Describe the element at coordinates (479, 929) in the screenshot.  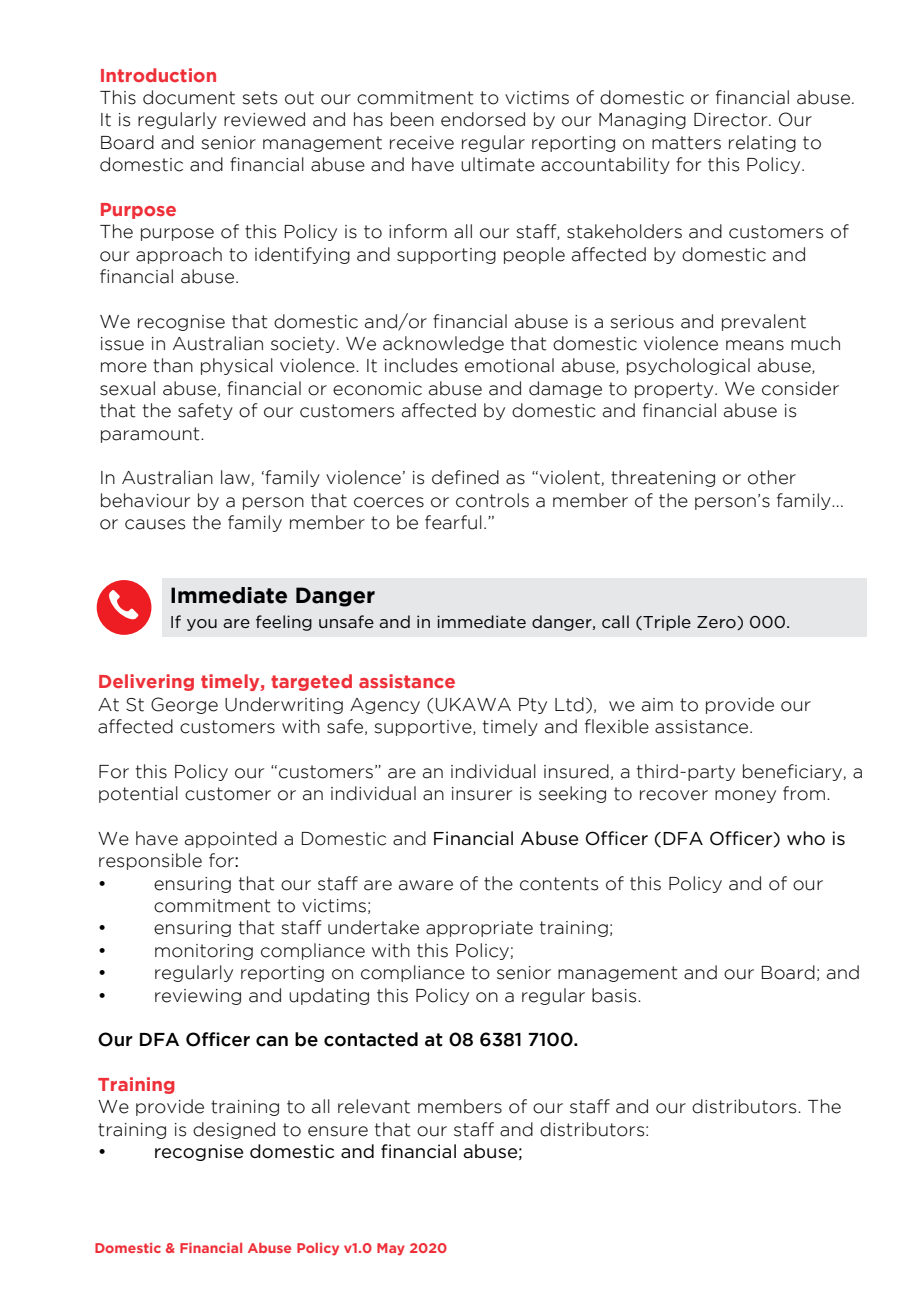
I see `appropriate` at that location.
